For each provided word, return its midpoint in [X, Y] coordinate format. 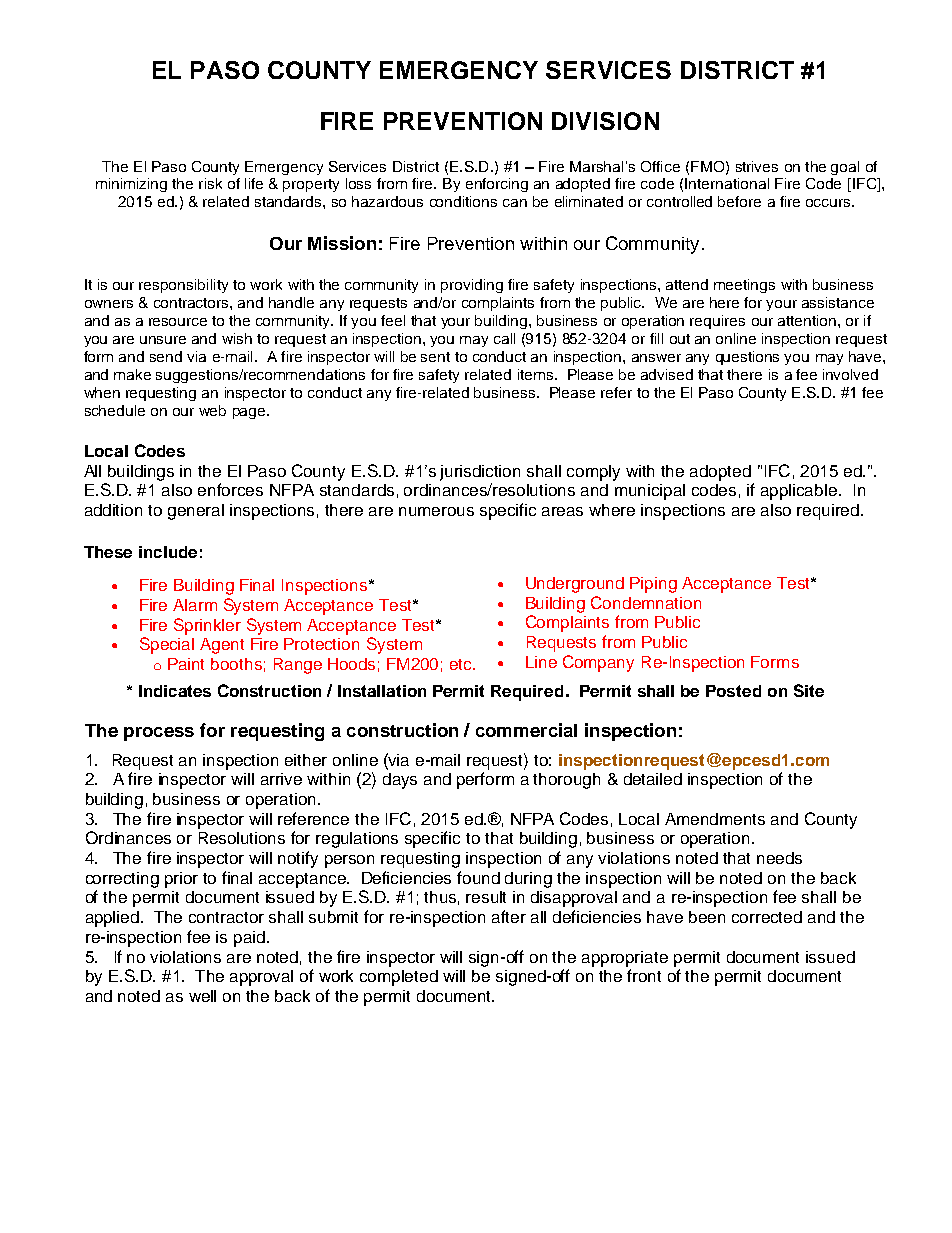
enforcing [497, 185]
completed [399, 978]
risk [210, 183]
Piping [653, 585]
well [202, 996]
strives [757, 166]
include [168, 552]
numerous [436, 511]
